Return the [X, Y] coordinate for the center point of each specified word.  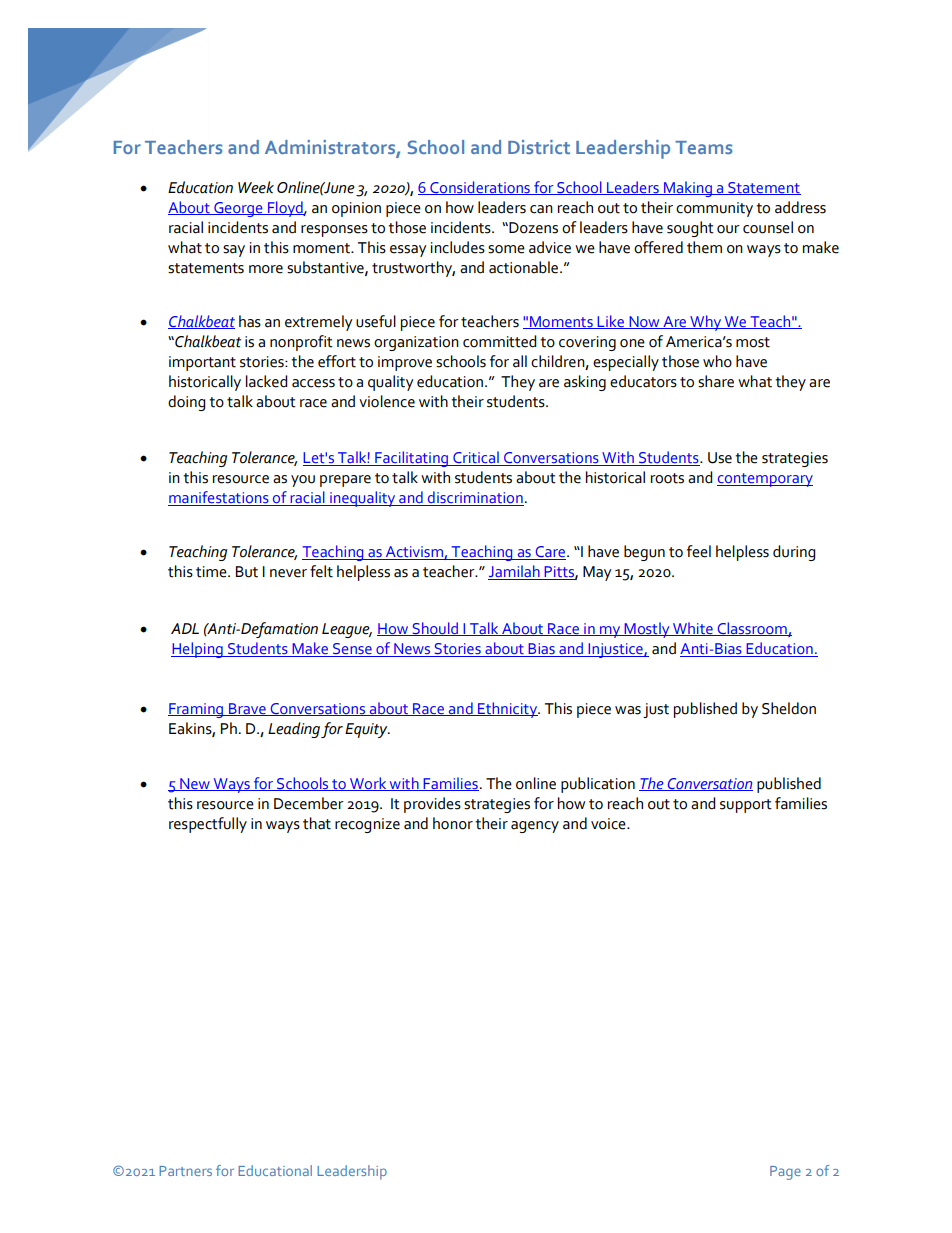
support [746, 806]
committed [499, 341]
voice [609, 824]
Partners [185, 1171]
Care [550, 553]
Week [256, 187]
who [717, 361]
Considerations [480, 188]
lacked [266, 381]
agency [535, 827]
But [247, 572]
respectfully [208, 825]
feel [699, 551]
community [714, 209]
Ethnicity [508, 710]
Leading [294, 730]
